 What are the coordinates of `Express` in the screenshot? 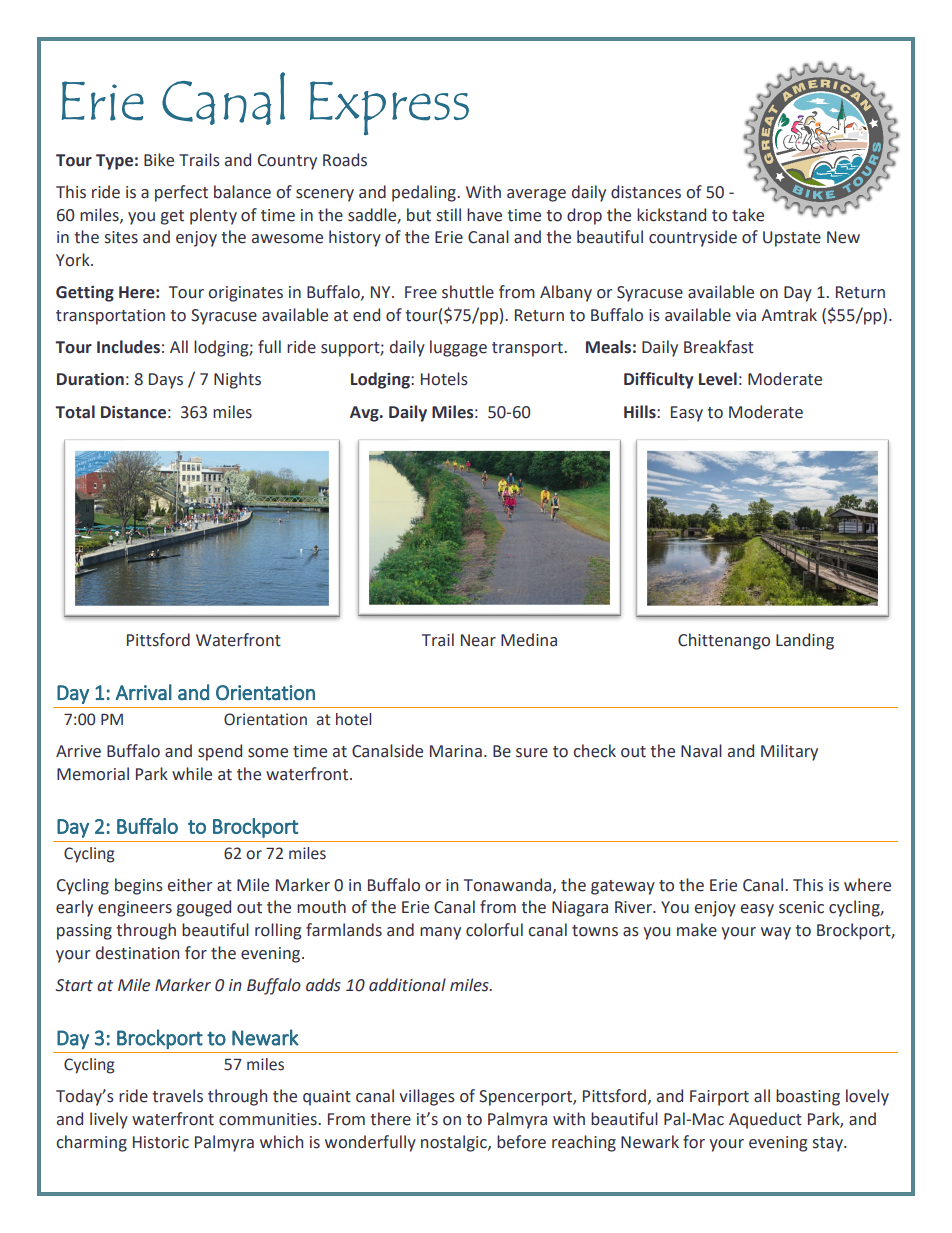 It's located at (389, 108).
